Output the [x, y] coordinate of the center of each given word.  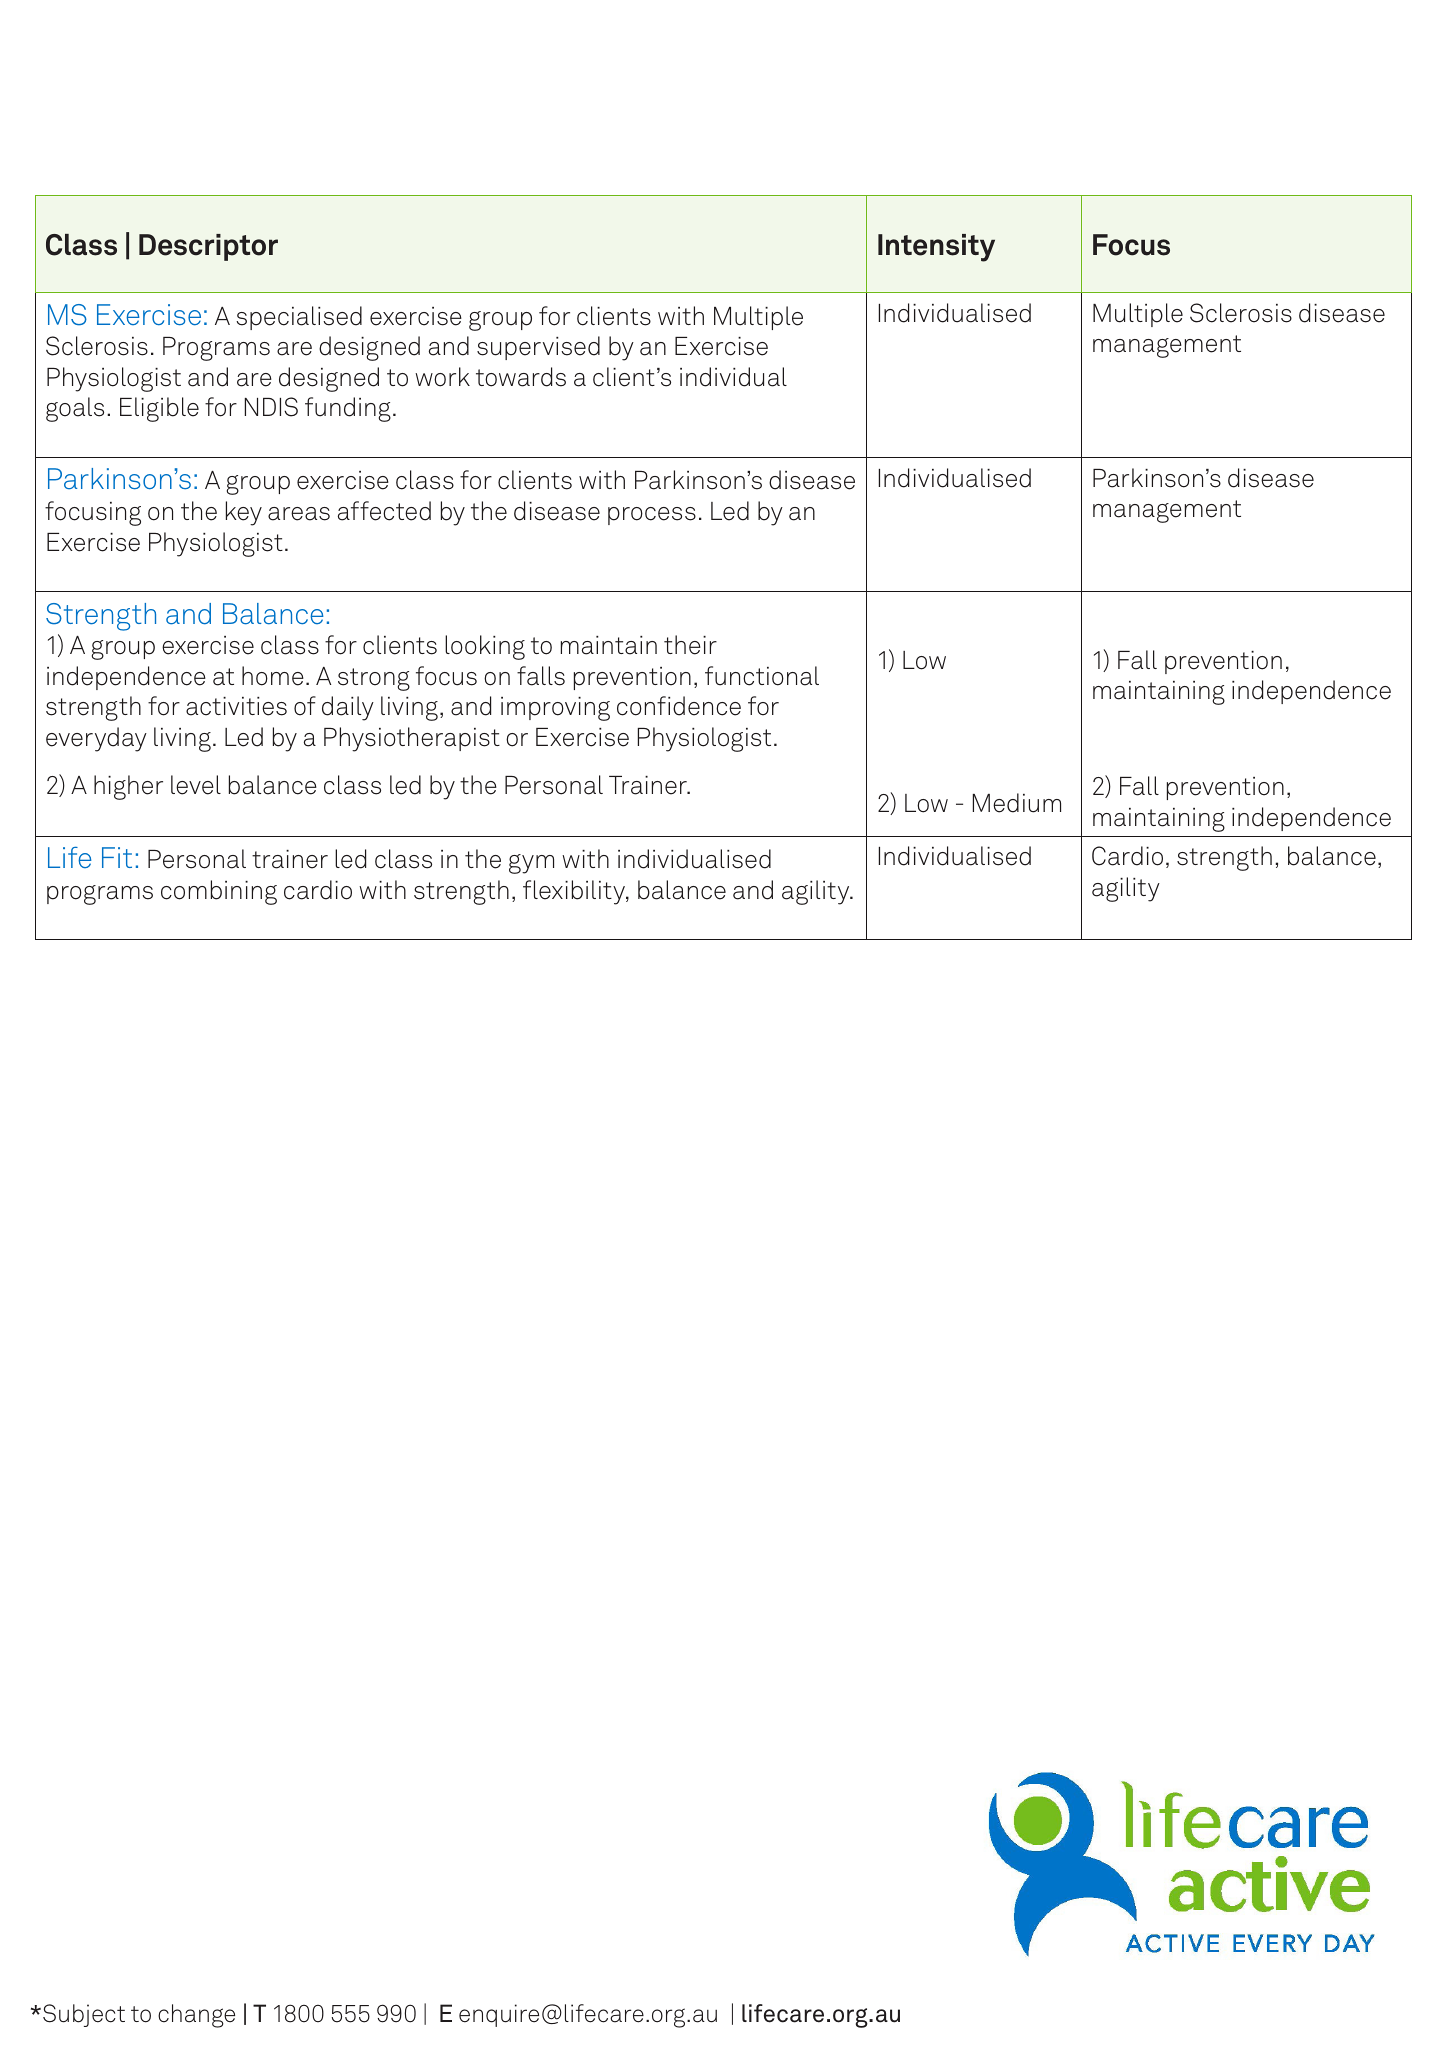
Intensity [936, 248]
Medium [1017, 803]
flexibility [575, 892]
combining [219, 892]
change [196, 2016]
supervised [538, 348]
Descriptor [208, 247]
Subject [84, 2015]
